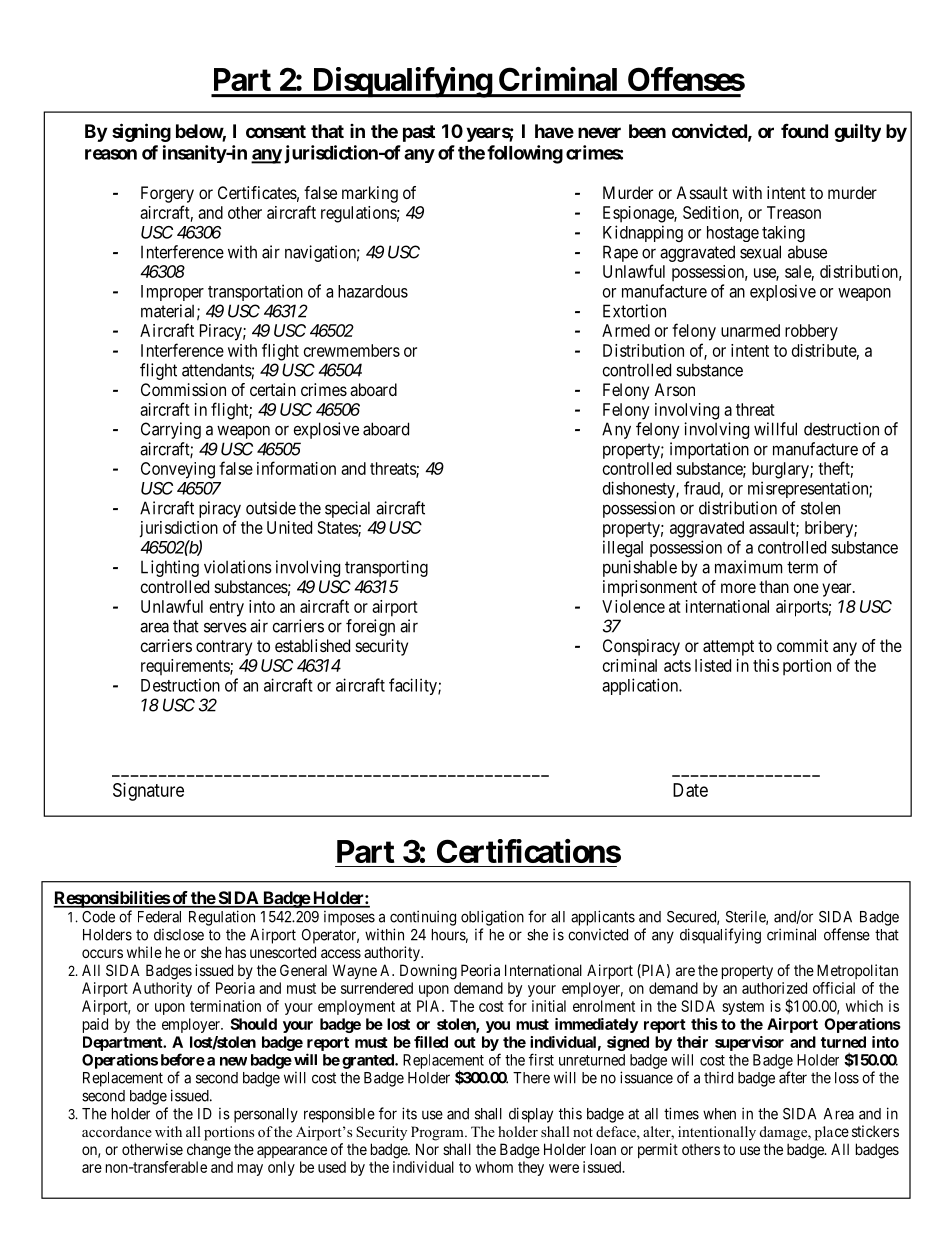 The width and height of the page is (952, 1233). I want to click on obligation, so click(492, 918).
